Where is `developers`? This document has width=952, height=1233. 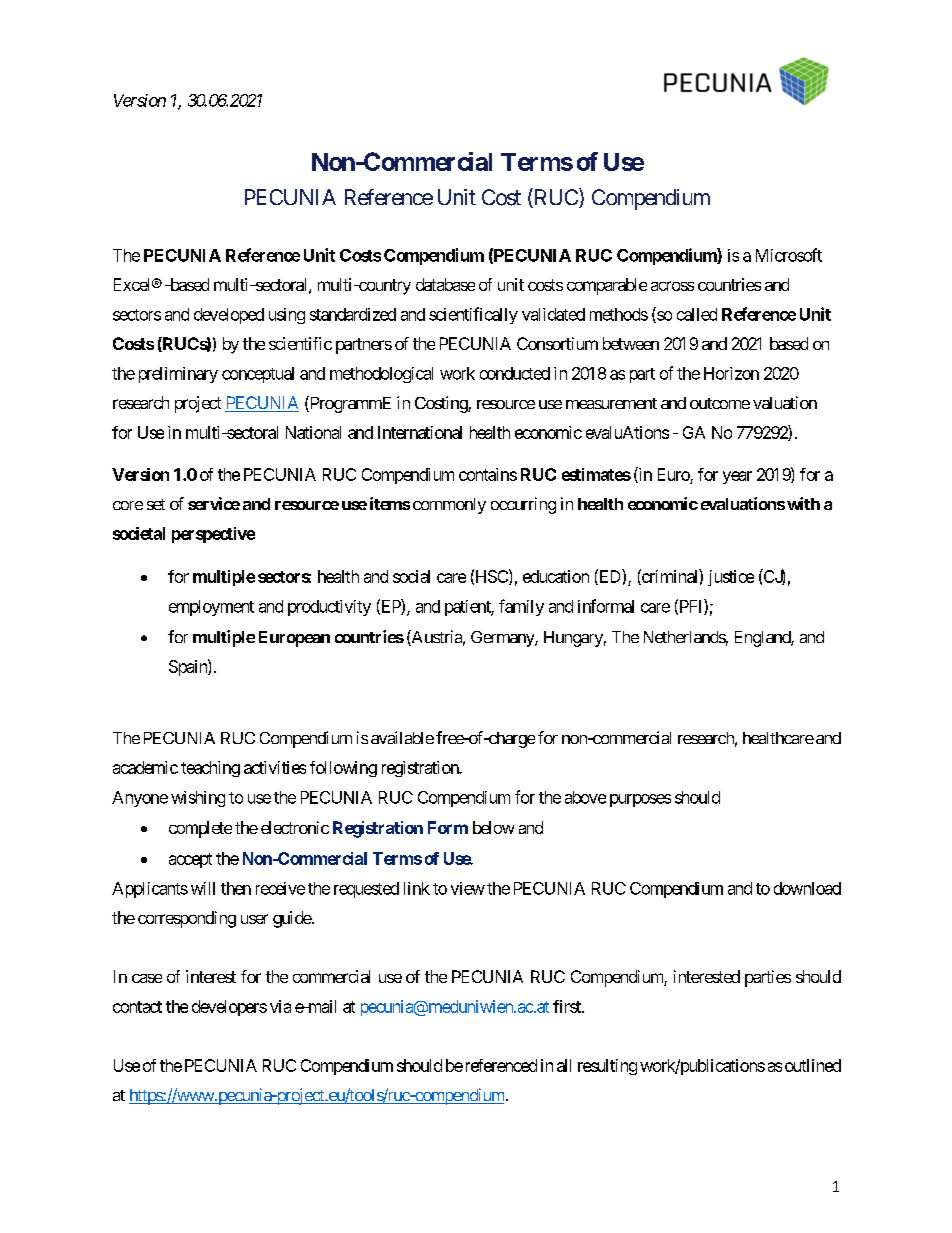
developers is located at coordinates (229, 1008).
